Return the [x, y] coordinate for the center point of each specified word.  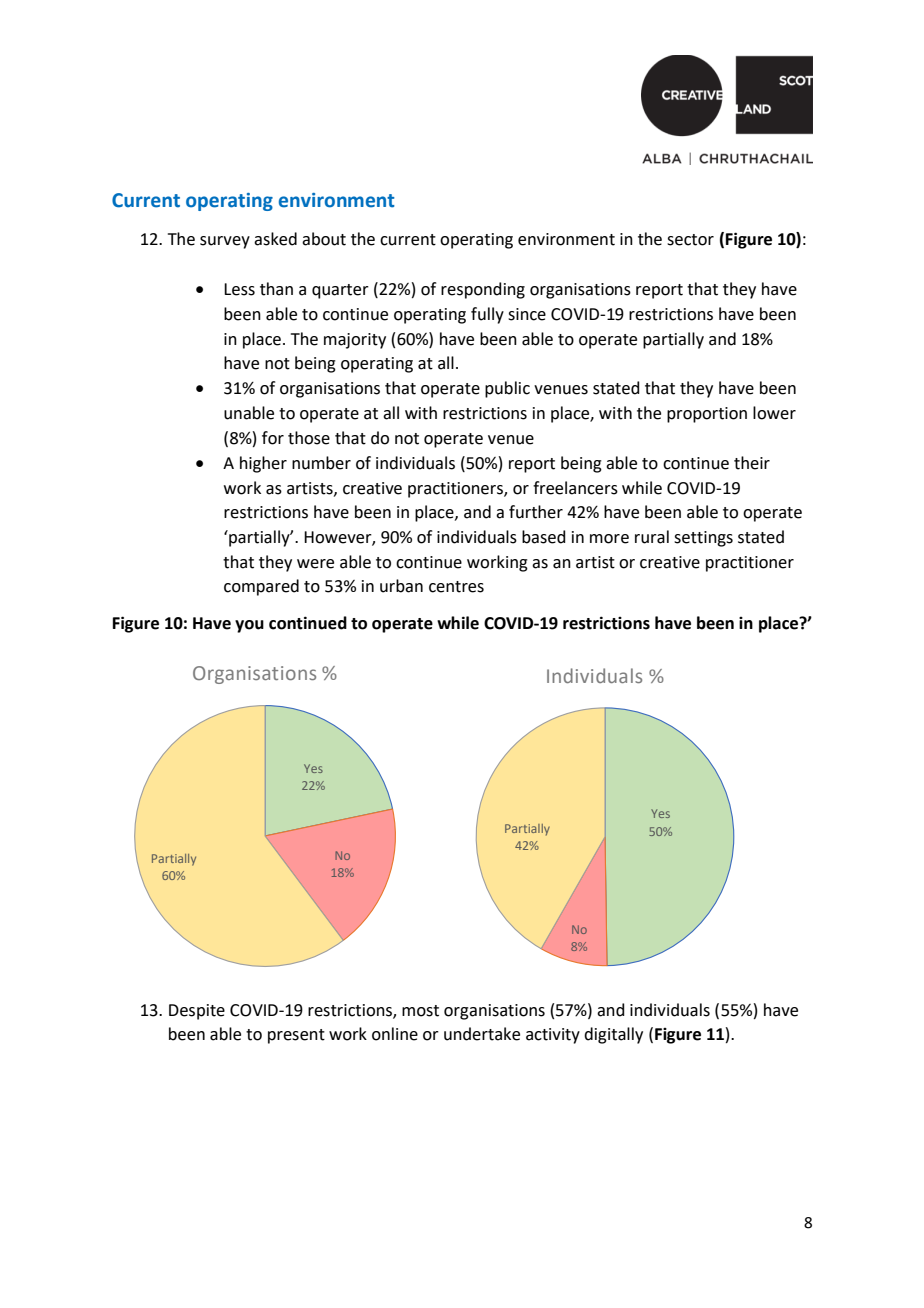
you [249, 626]
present [296, 1036]
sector [690, 240]
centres [456, 587]
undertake [482, 1034]
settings [703, 539]
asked [275, 239]
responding [483, 290]
